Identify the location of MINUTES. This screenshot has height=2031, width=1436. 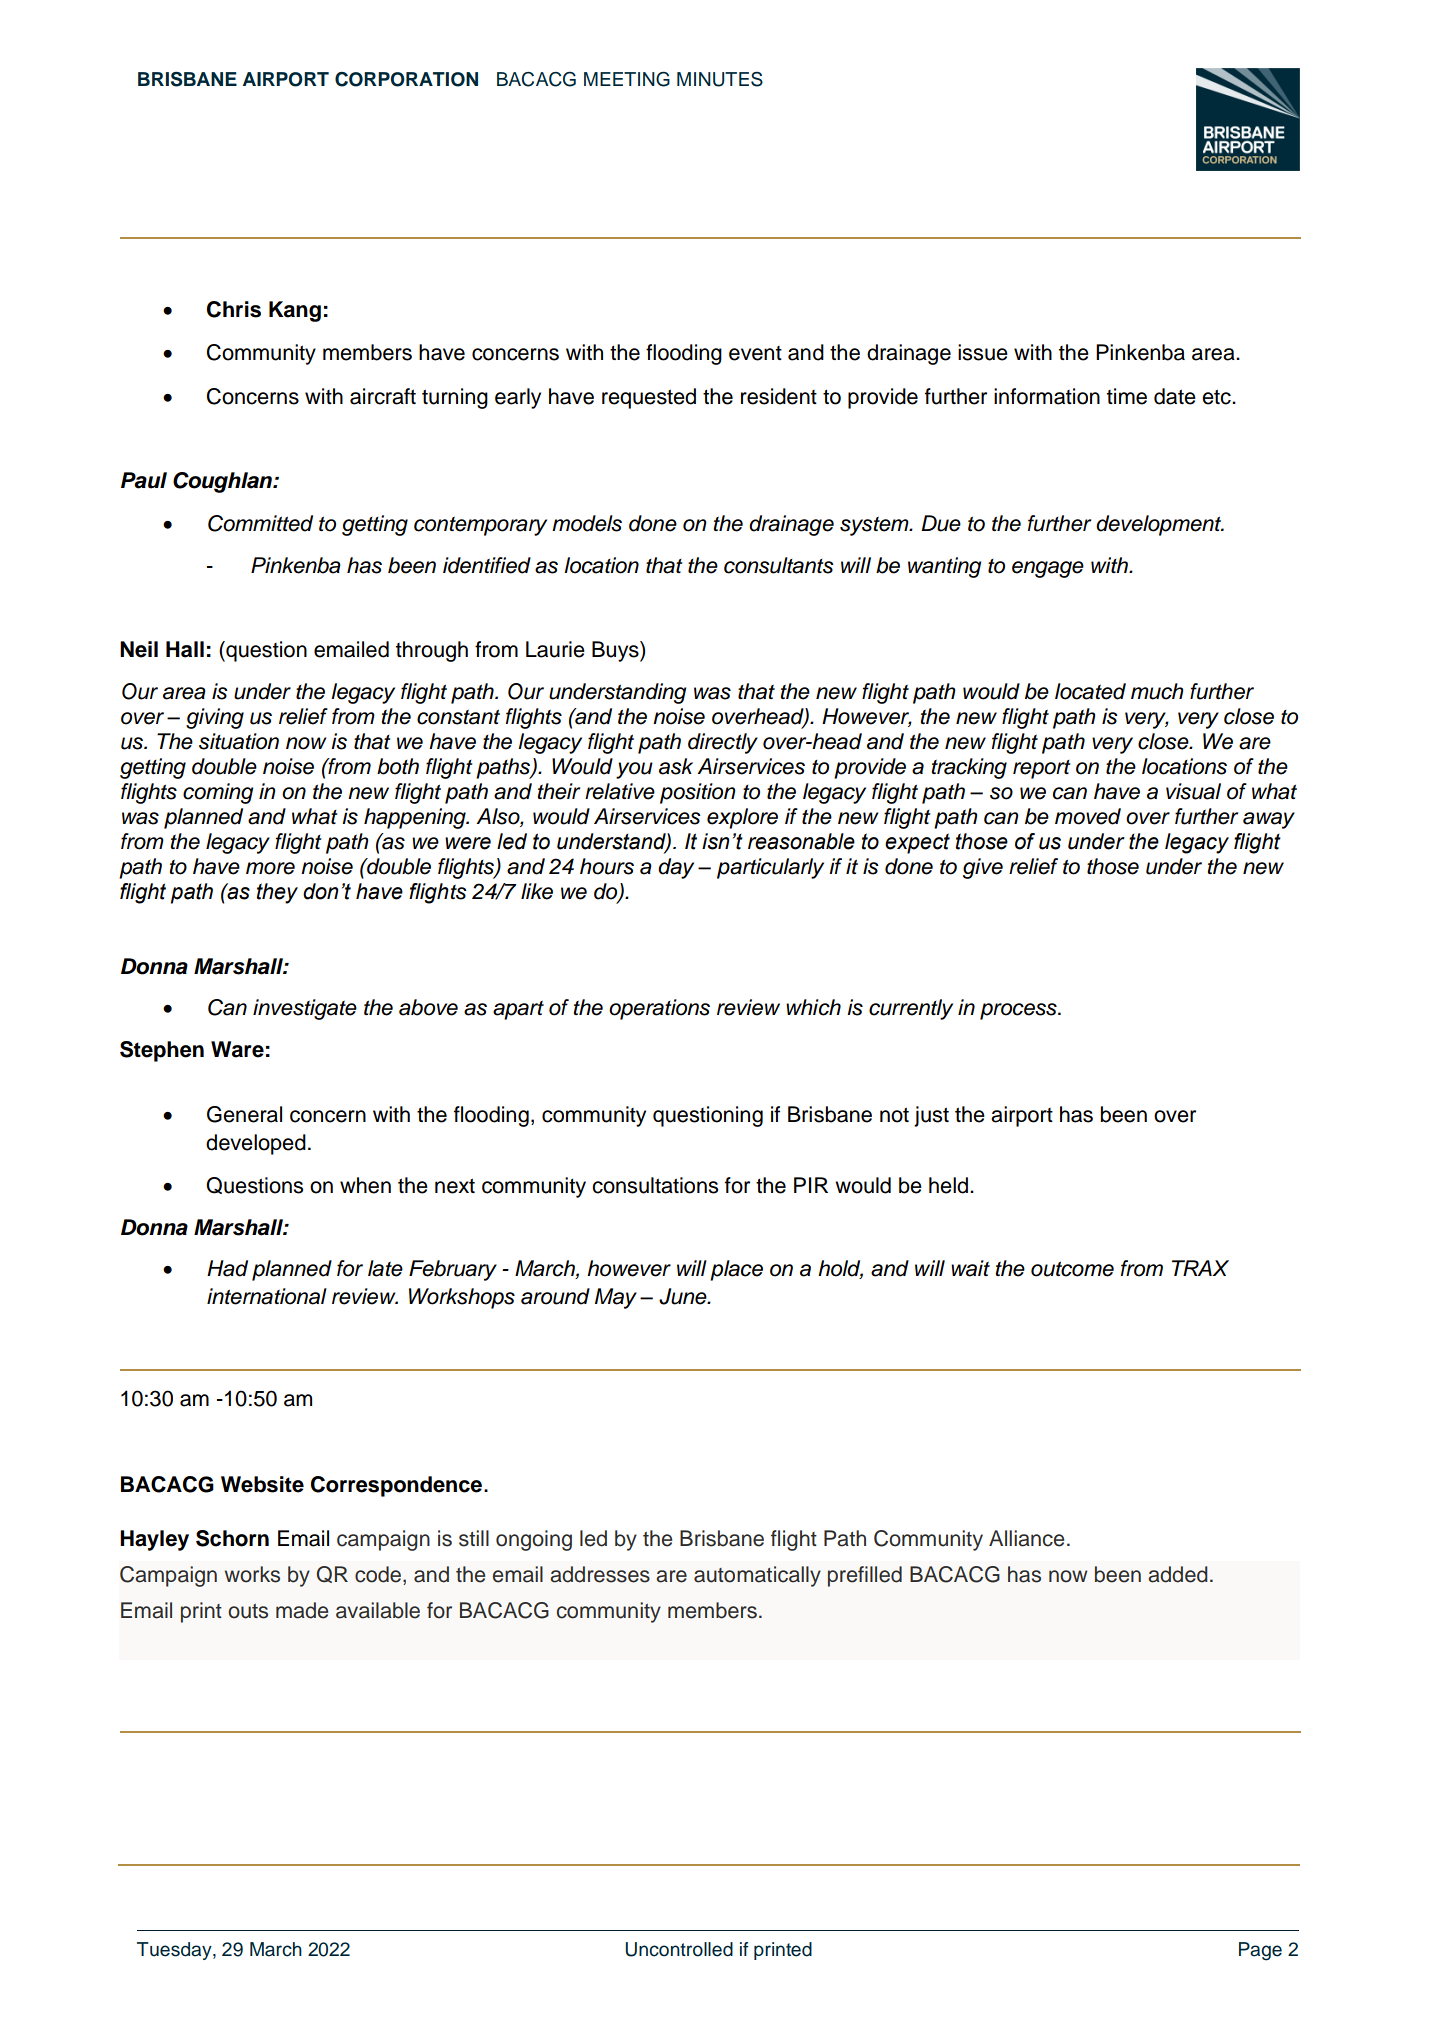
(720, 79).
